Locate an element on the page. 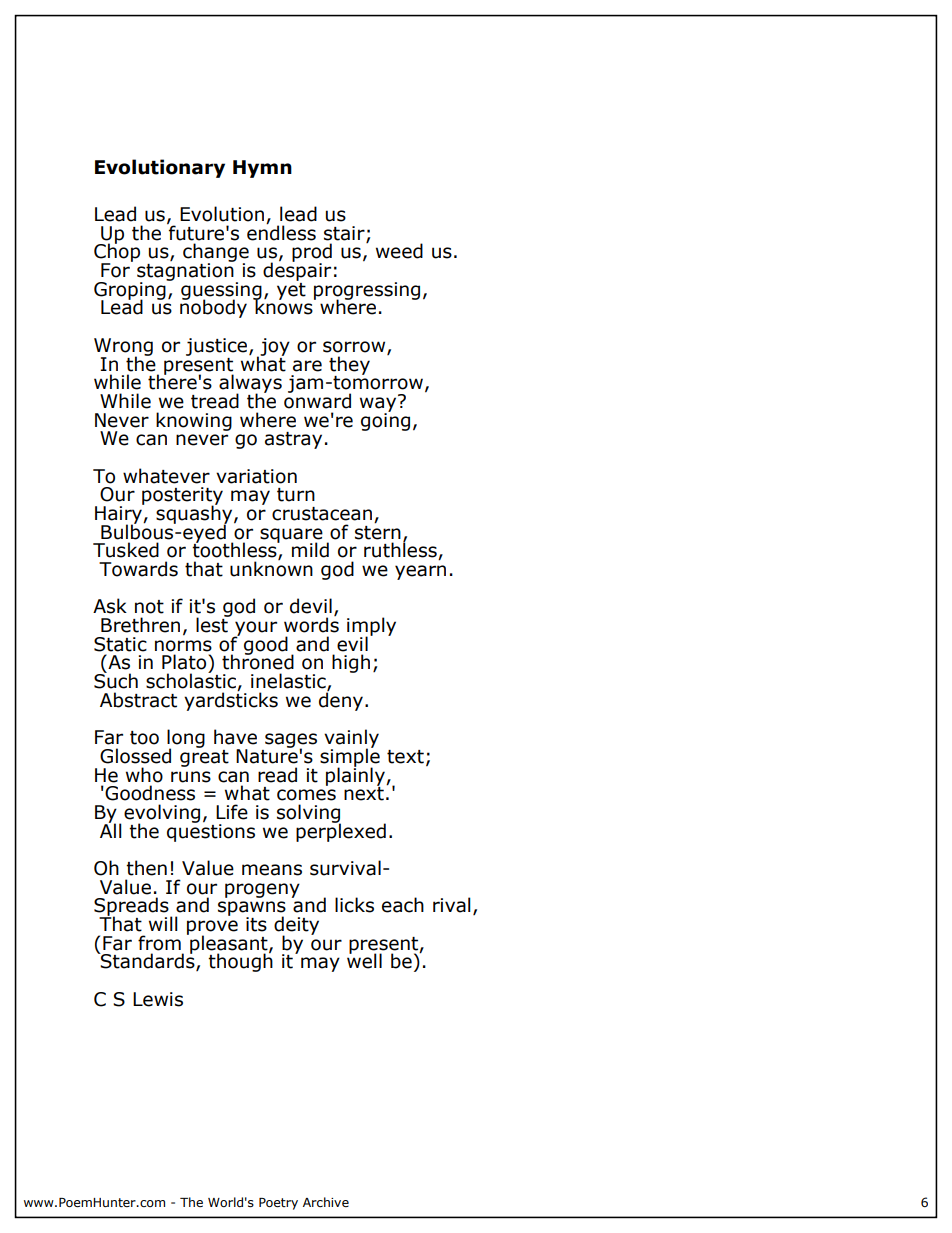 This page has width=952, height=1233. Lewis is located at coordinates (158, 999).
